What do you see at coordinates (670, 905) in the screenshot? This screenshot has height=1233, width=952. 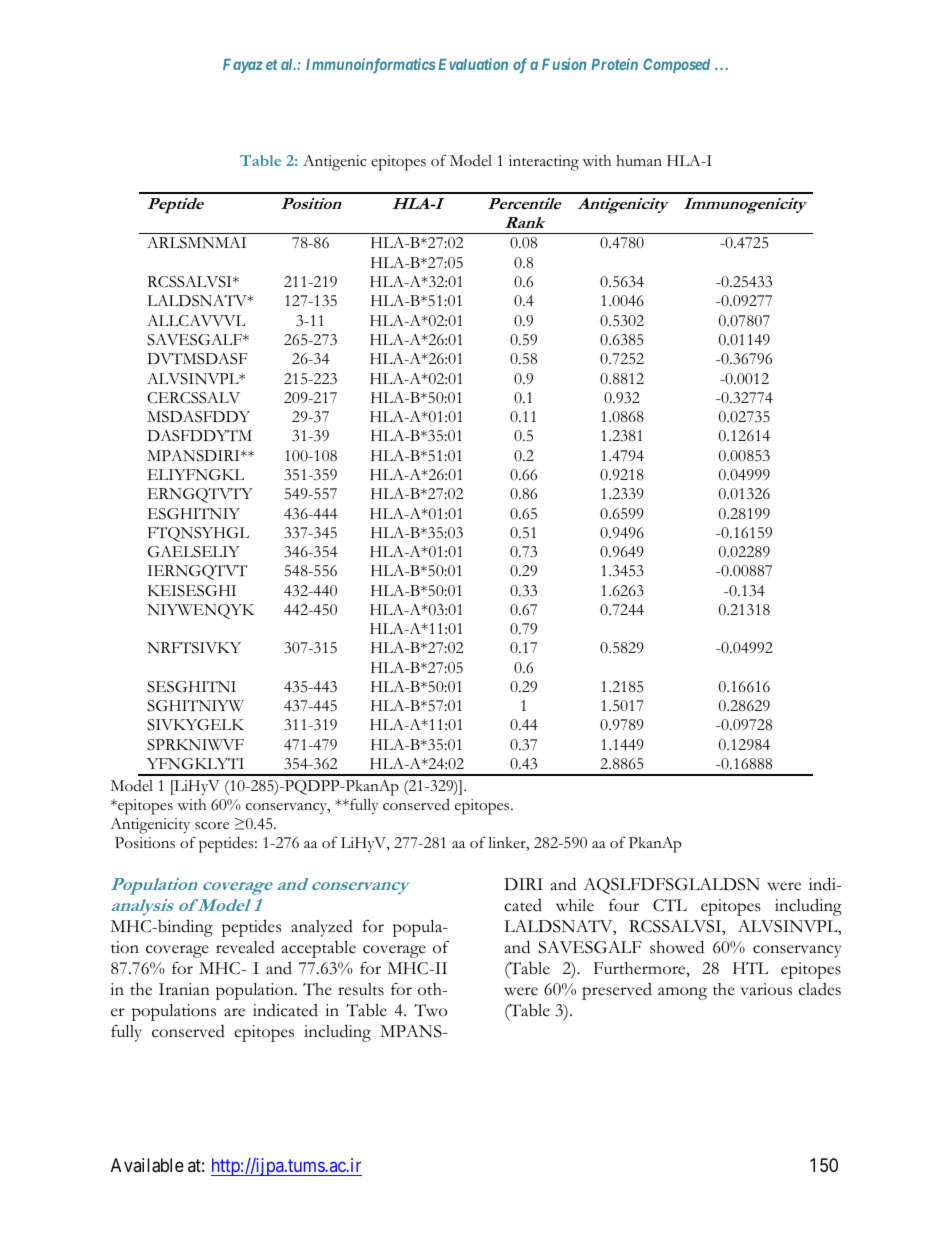 I see `CTL` at bounding box center [670, 905].
